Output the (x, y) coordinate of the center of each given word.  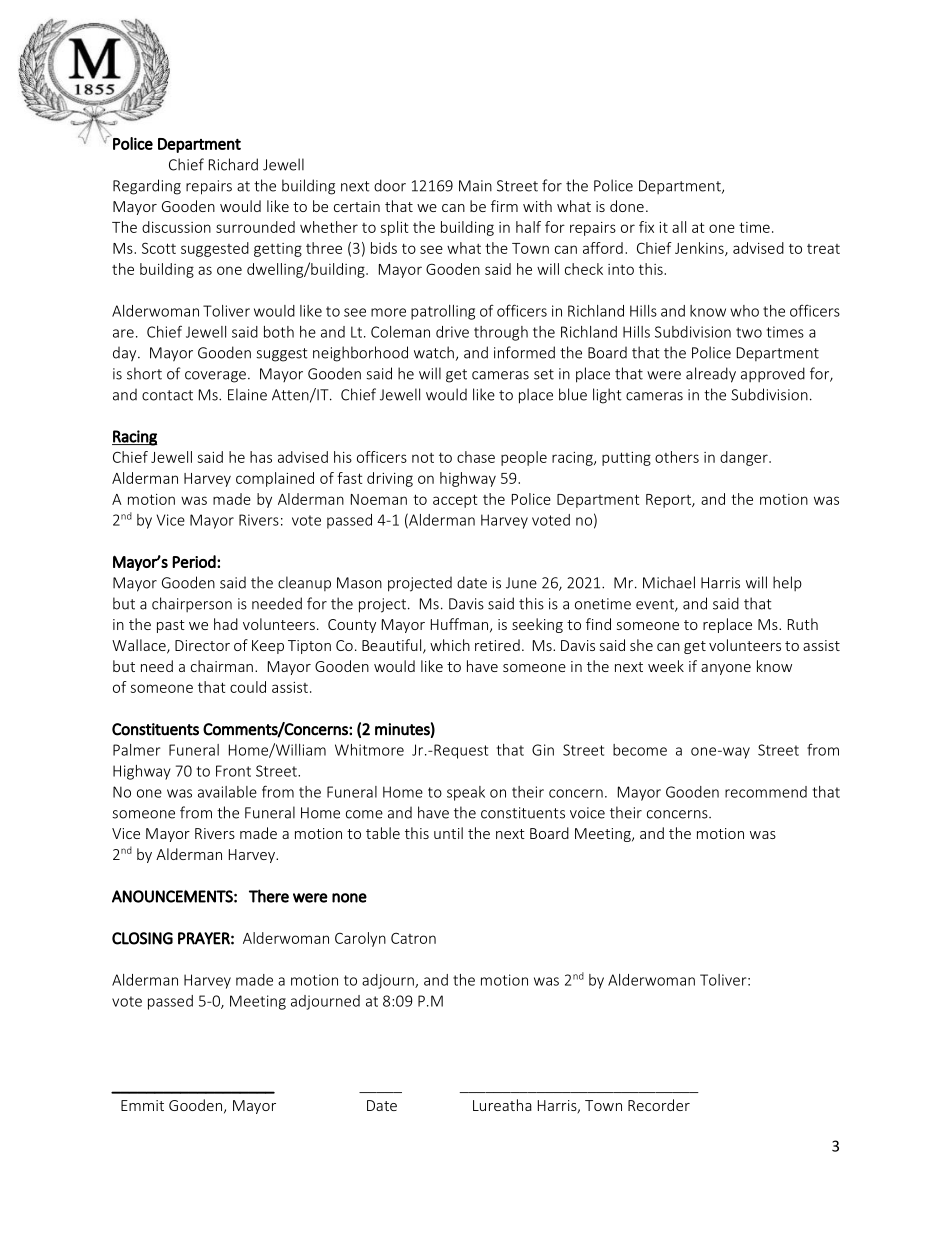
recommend (766, 792)
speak (466, 793)
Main (475, 186)
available (227, 792)
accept (455, 501)
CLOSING (142, 938)
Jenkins (700, 249)
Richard (233, 164)
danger (745, 458)
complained (275, 479)
